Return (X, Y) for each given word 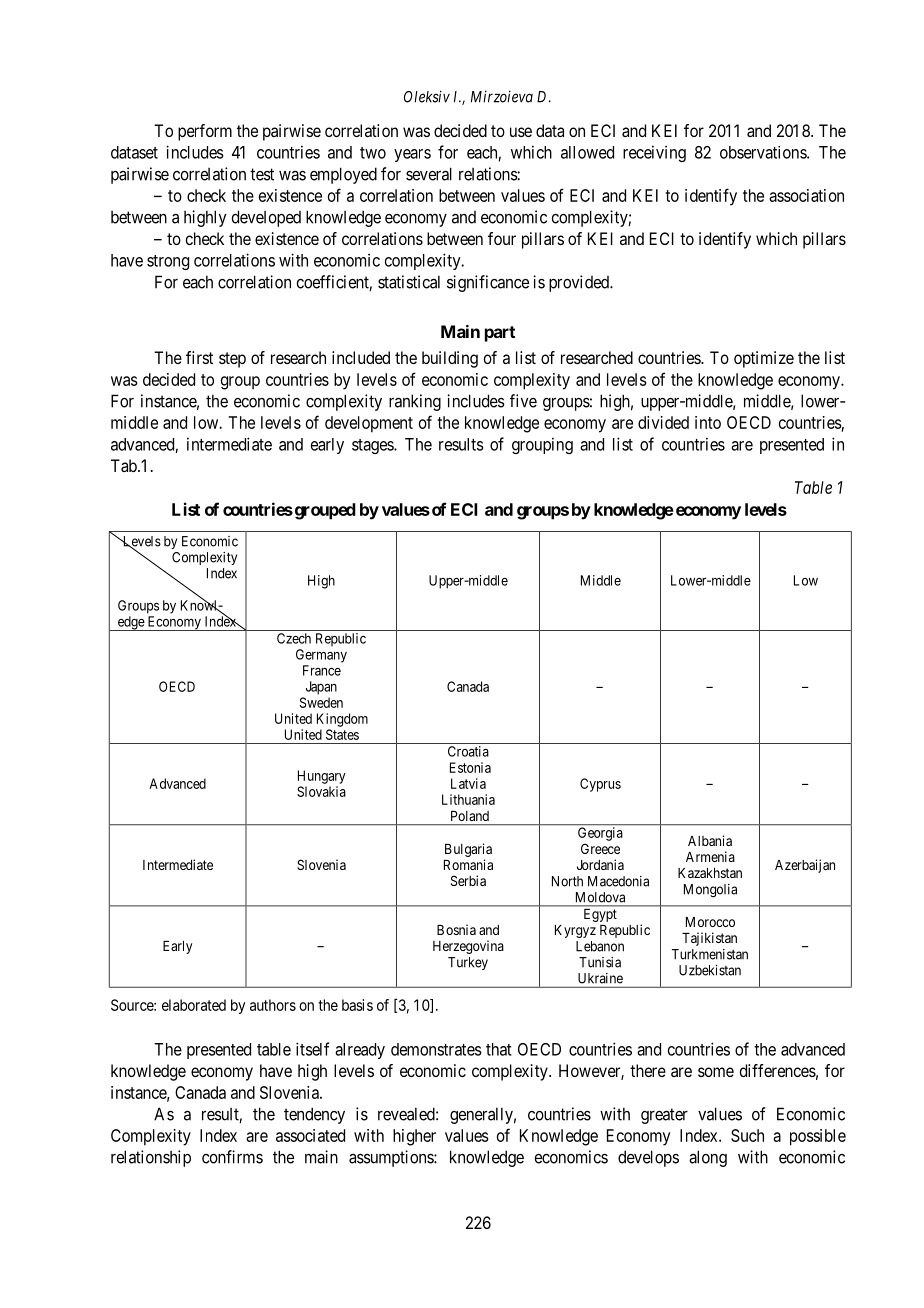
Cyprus (600, 785)
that (499, 1049)
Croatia (468, 751)
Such (747, 1135)
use (521, 132)
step (232, 360)
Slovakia (321, 791)
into (708, 422)
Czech (294, 638)
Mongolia (710, 891)
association (806, 195)
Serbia (468, 880)
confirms (232, 1157)
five (523, 401)
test (262, 174)
